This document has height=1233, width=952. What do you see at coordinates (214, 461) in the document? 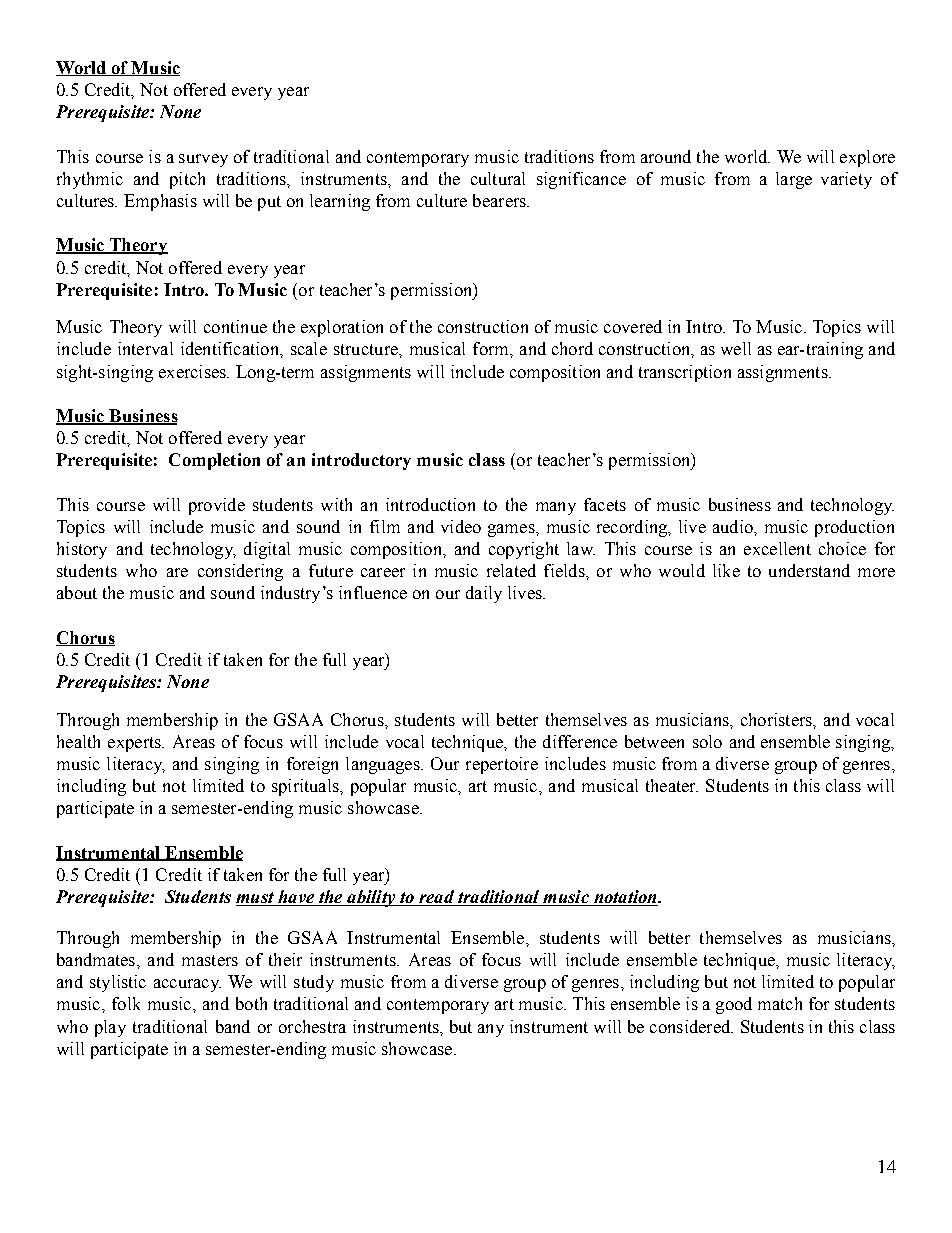
I see `Completion` at bounding box center [214, 461].
